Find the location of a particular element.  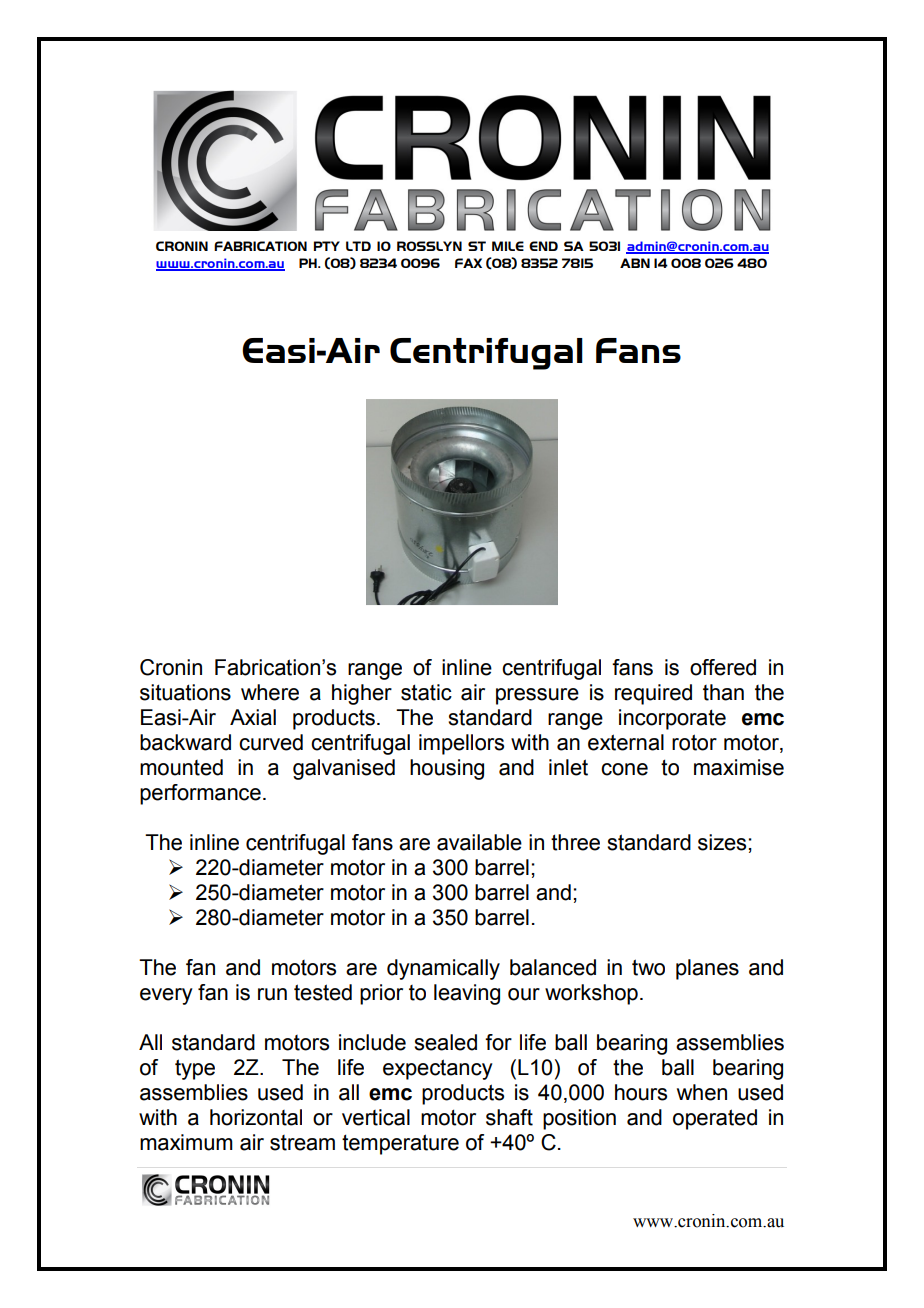

required is located at coordinates (653, 694).
